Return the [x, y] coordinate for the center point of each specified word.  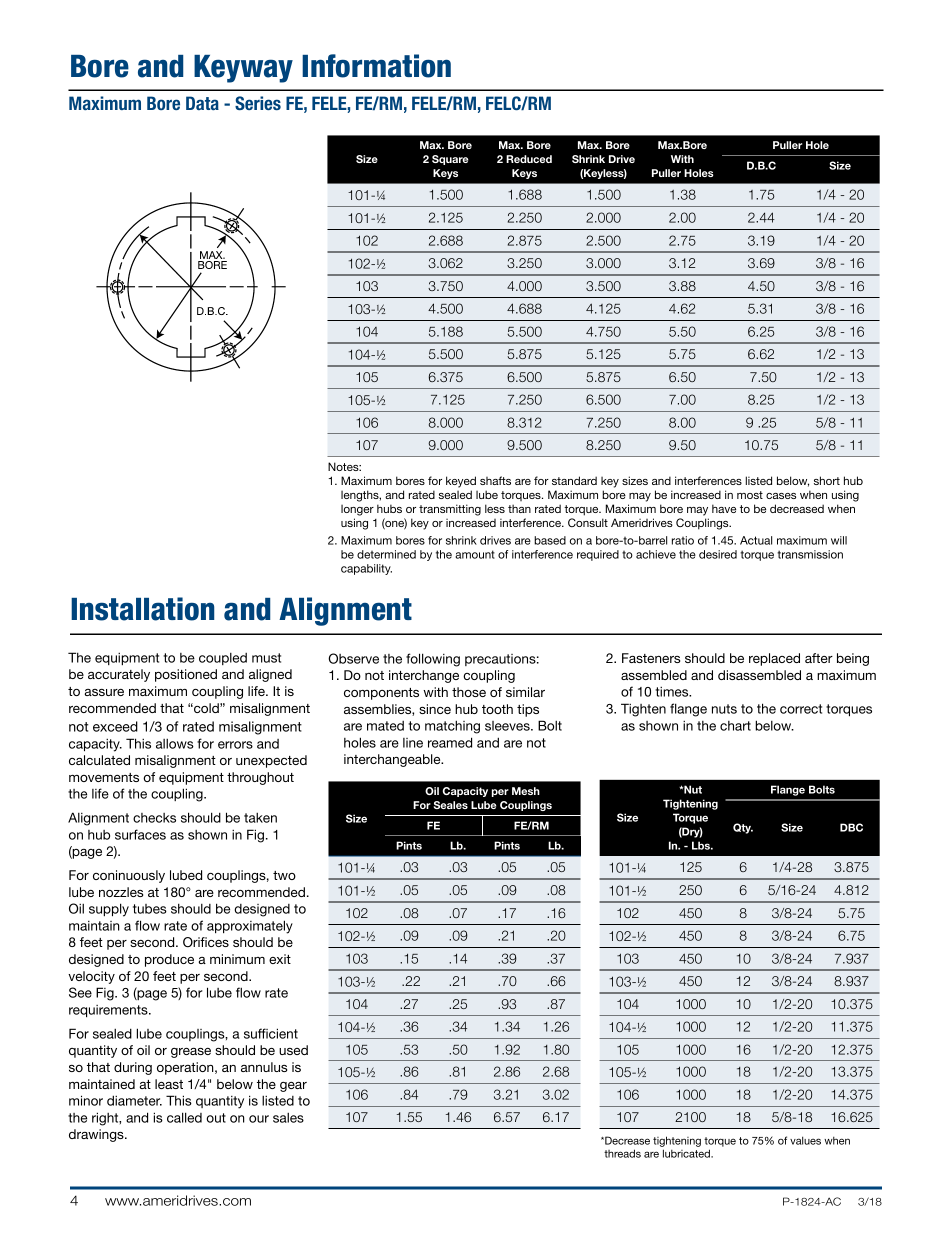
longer [357, 510]
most [750, 495]
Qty [743, 828]
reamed [450, 742]
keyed [461, 482]
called [184, 1117]
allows [175, 744]
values [805, 1140]
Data [202, 103]
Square [450, 160]
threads [622, 1153]
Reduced [529, 159]
